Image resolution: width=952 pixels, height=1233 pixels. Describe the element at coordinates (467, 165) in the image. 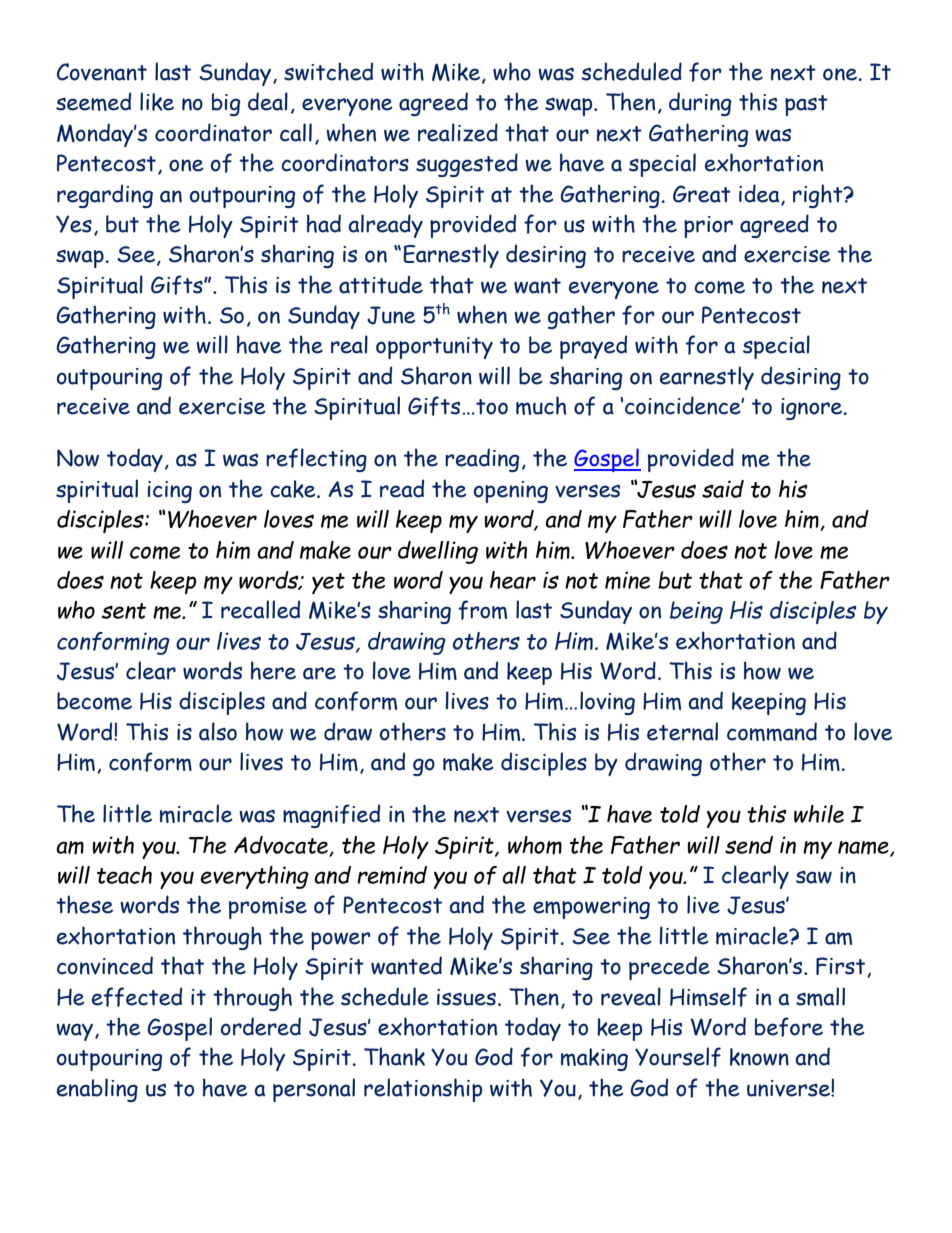

I see `suggested` at that location.
